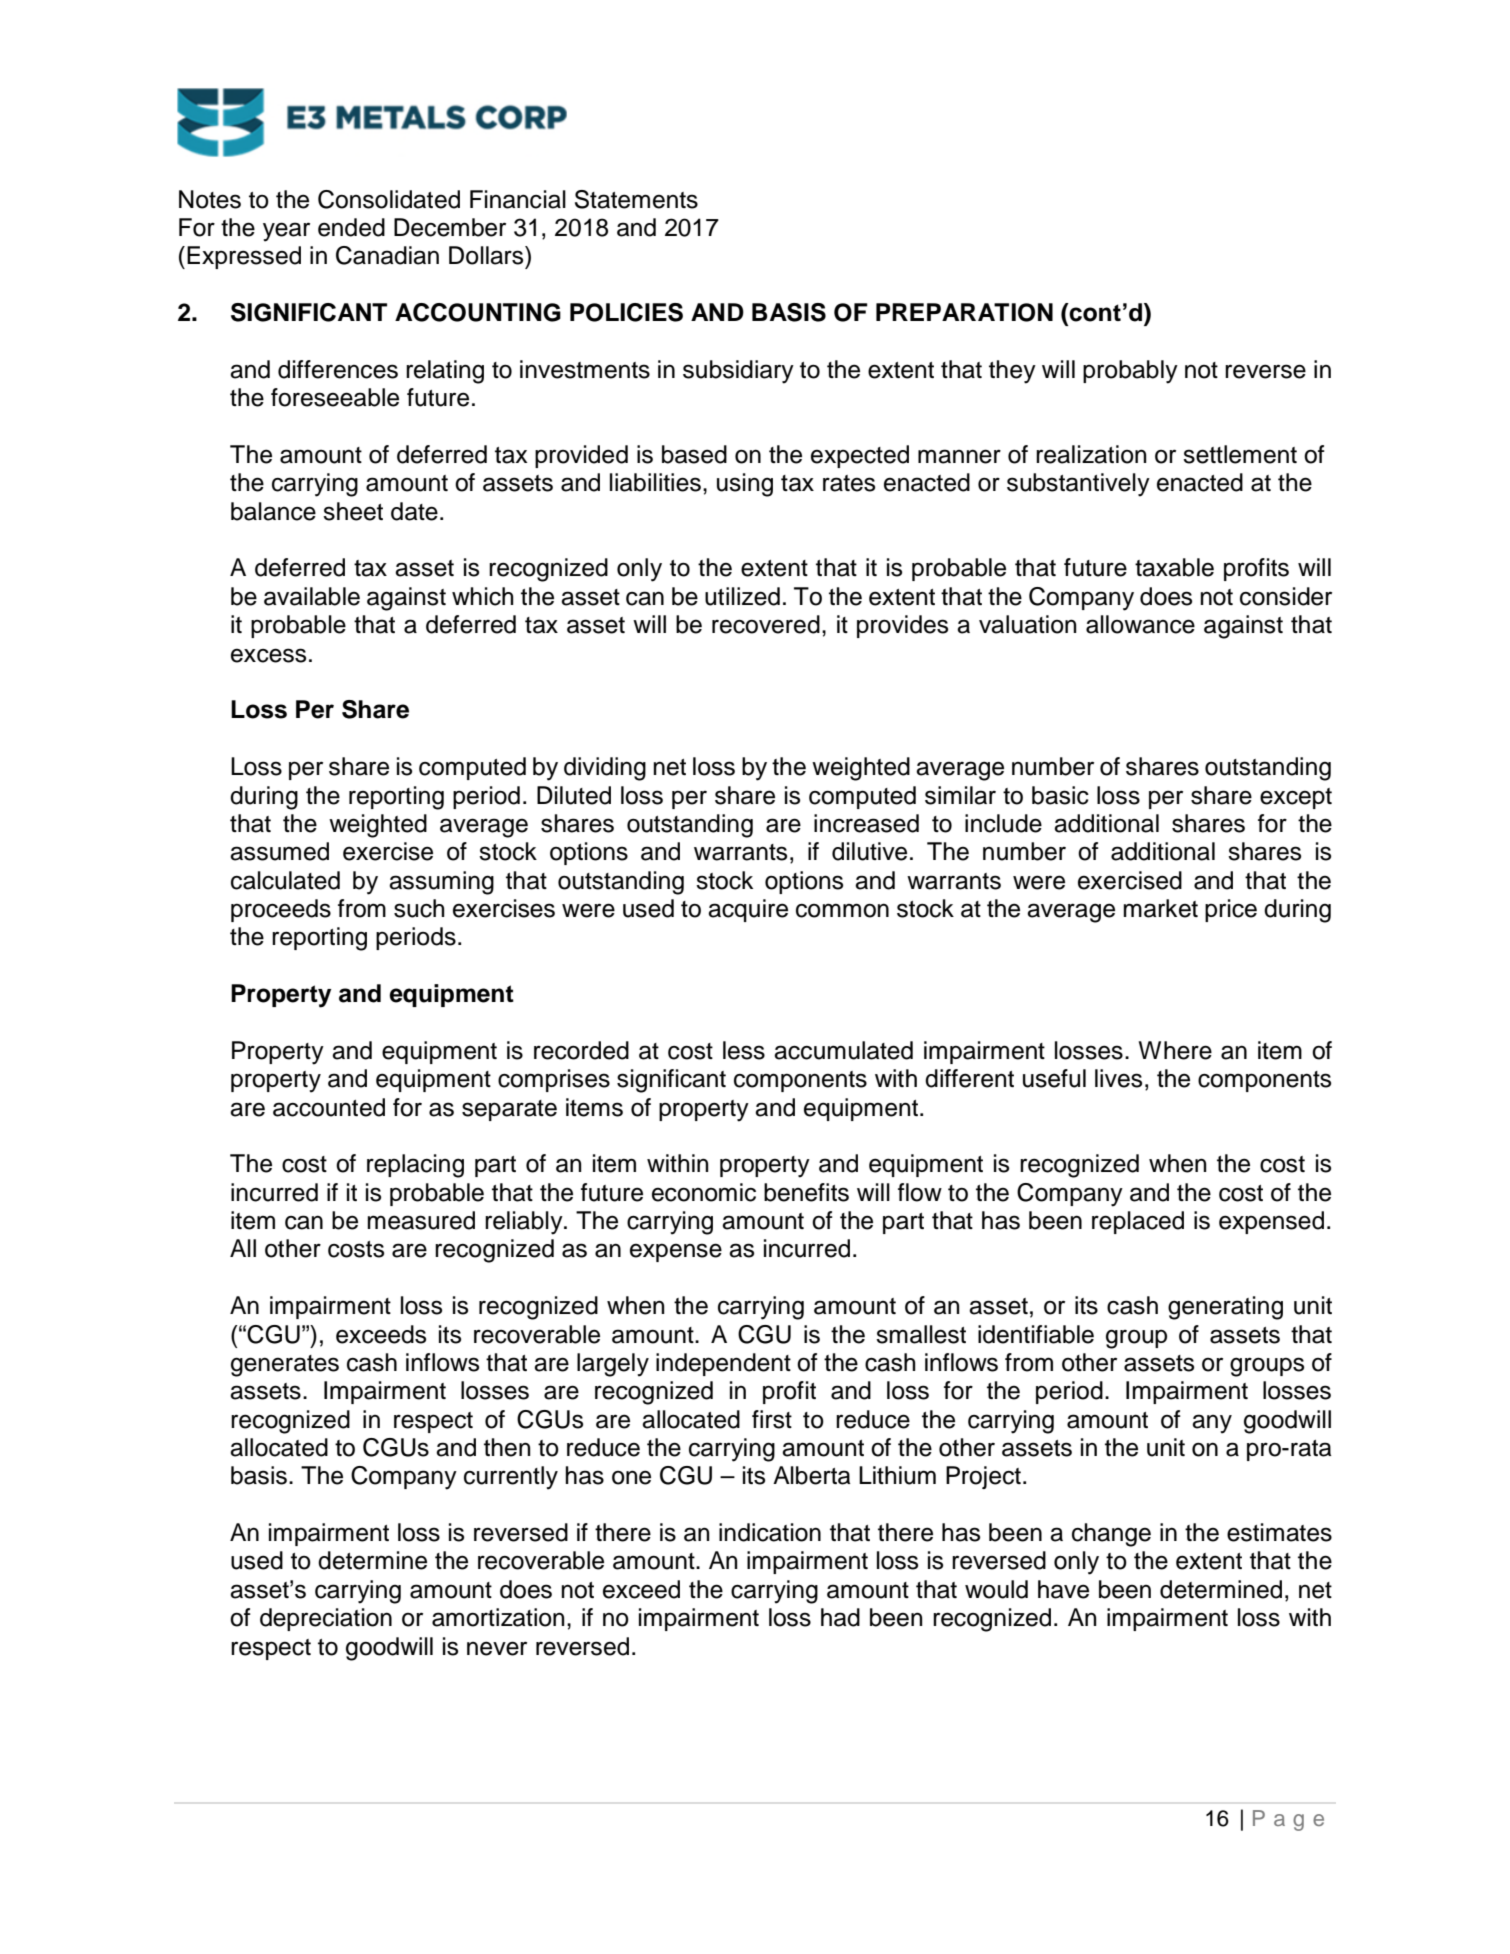 This image has width=1510, height=1954. Describe the element at coordinates (1225, 1308) in the image. I see `generating` at that location.
